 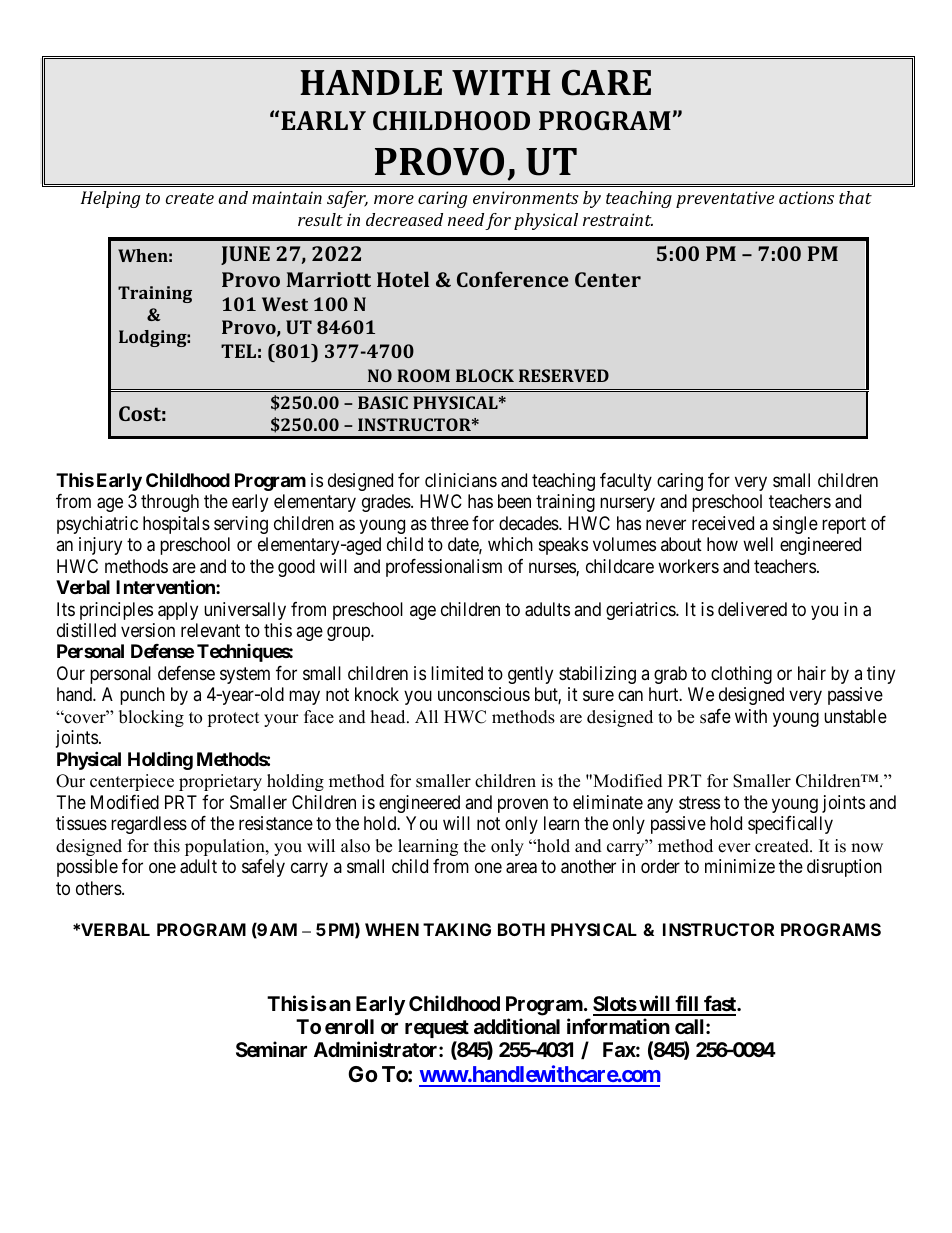 I want to click on information, so click(x=618, y=1026).
